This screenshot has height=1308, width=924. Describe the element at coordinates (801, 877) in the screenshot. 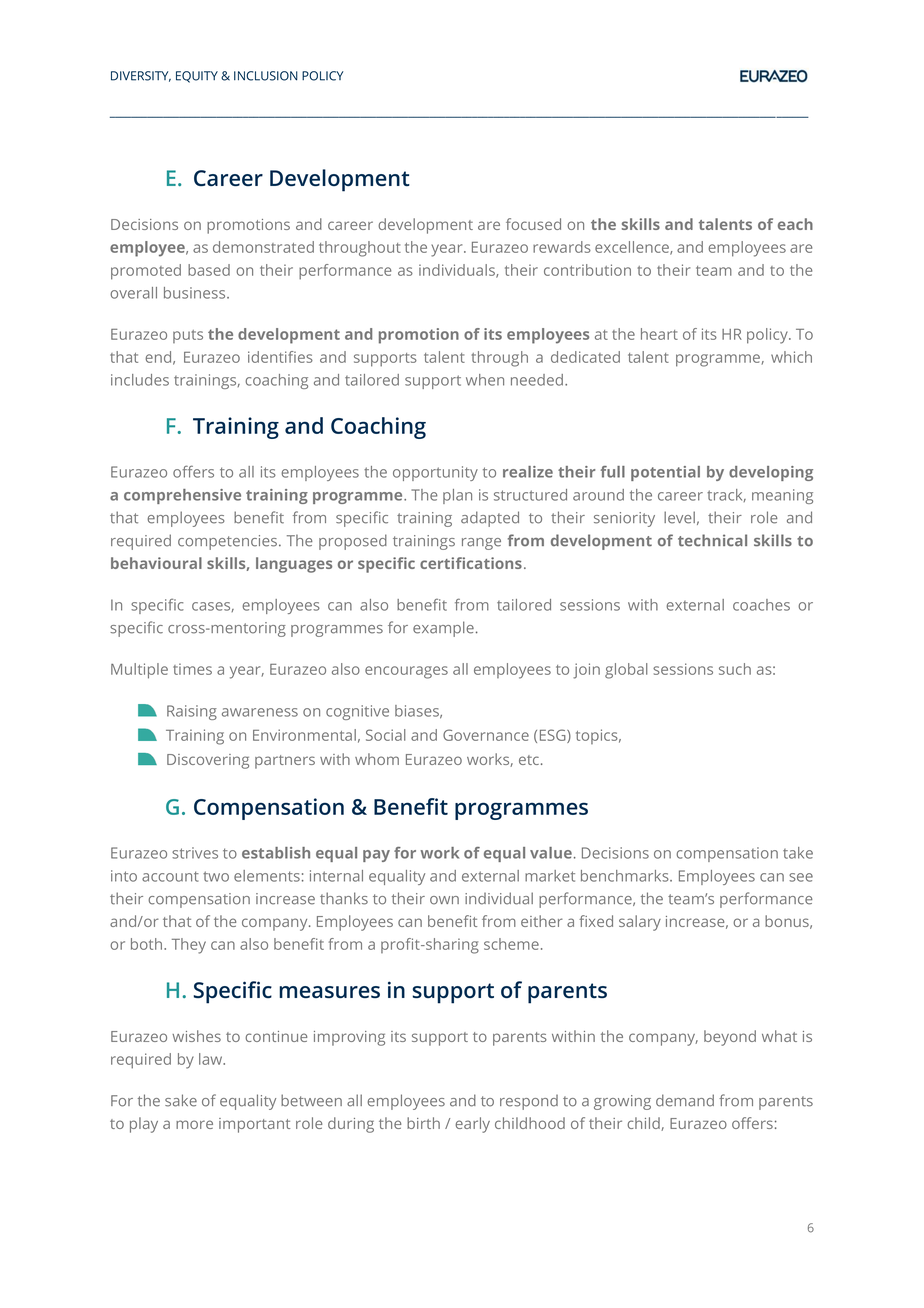

I see `see` at that location.
